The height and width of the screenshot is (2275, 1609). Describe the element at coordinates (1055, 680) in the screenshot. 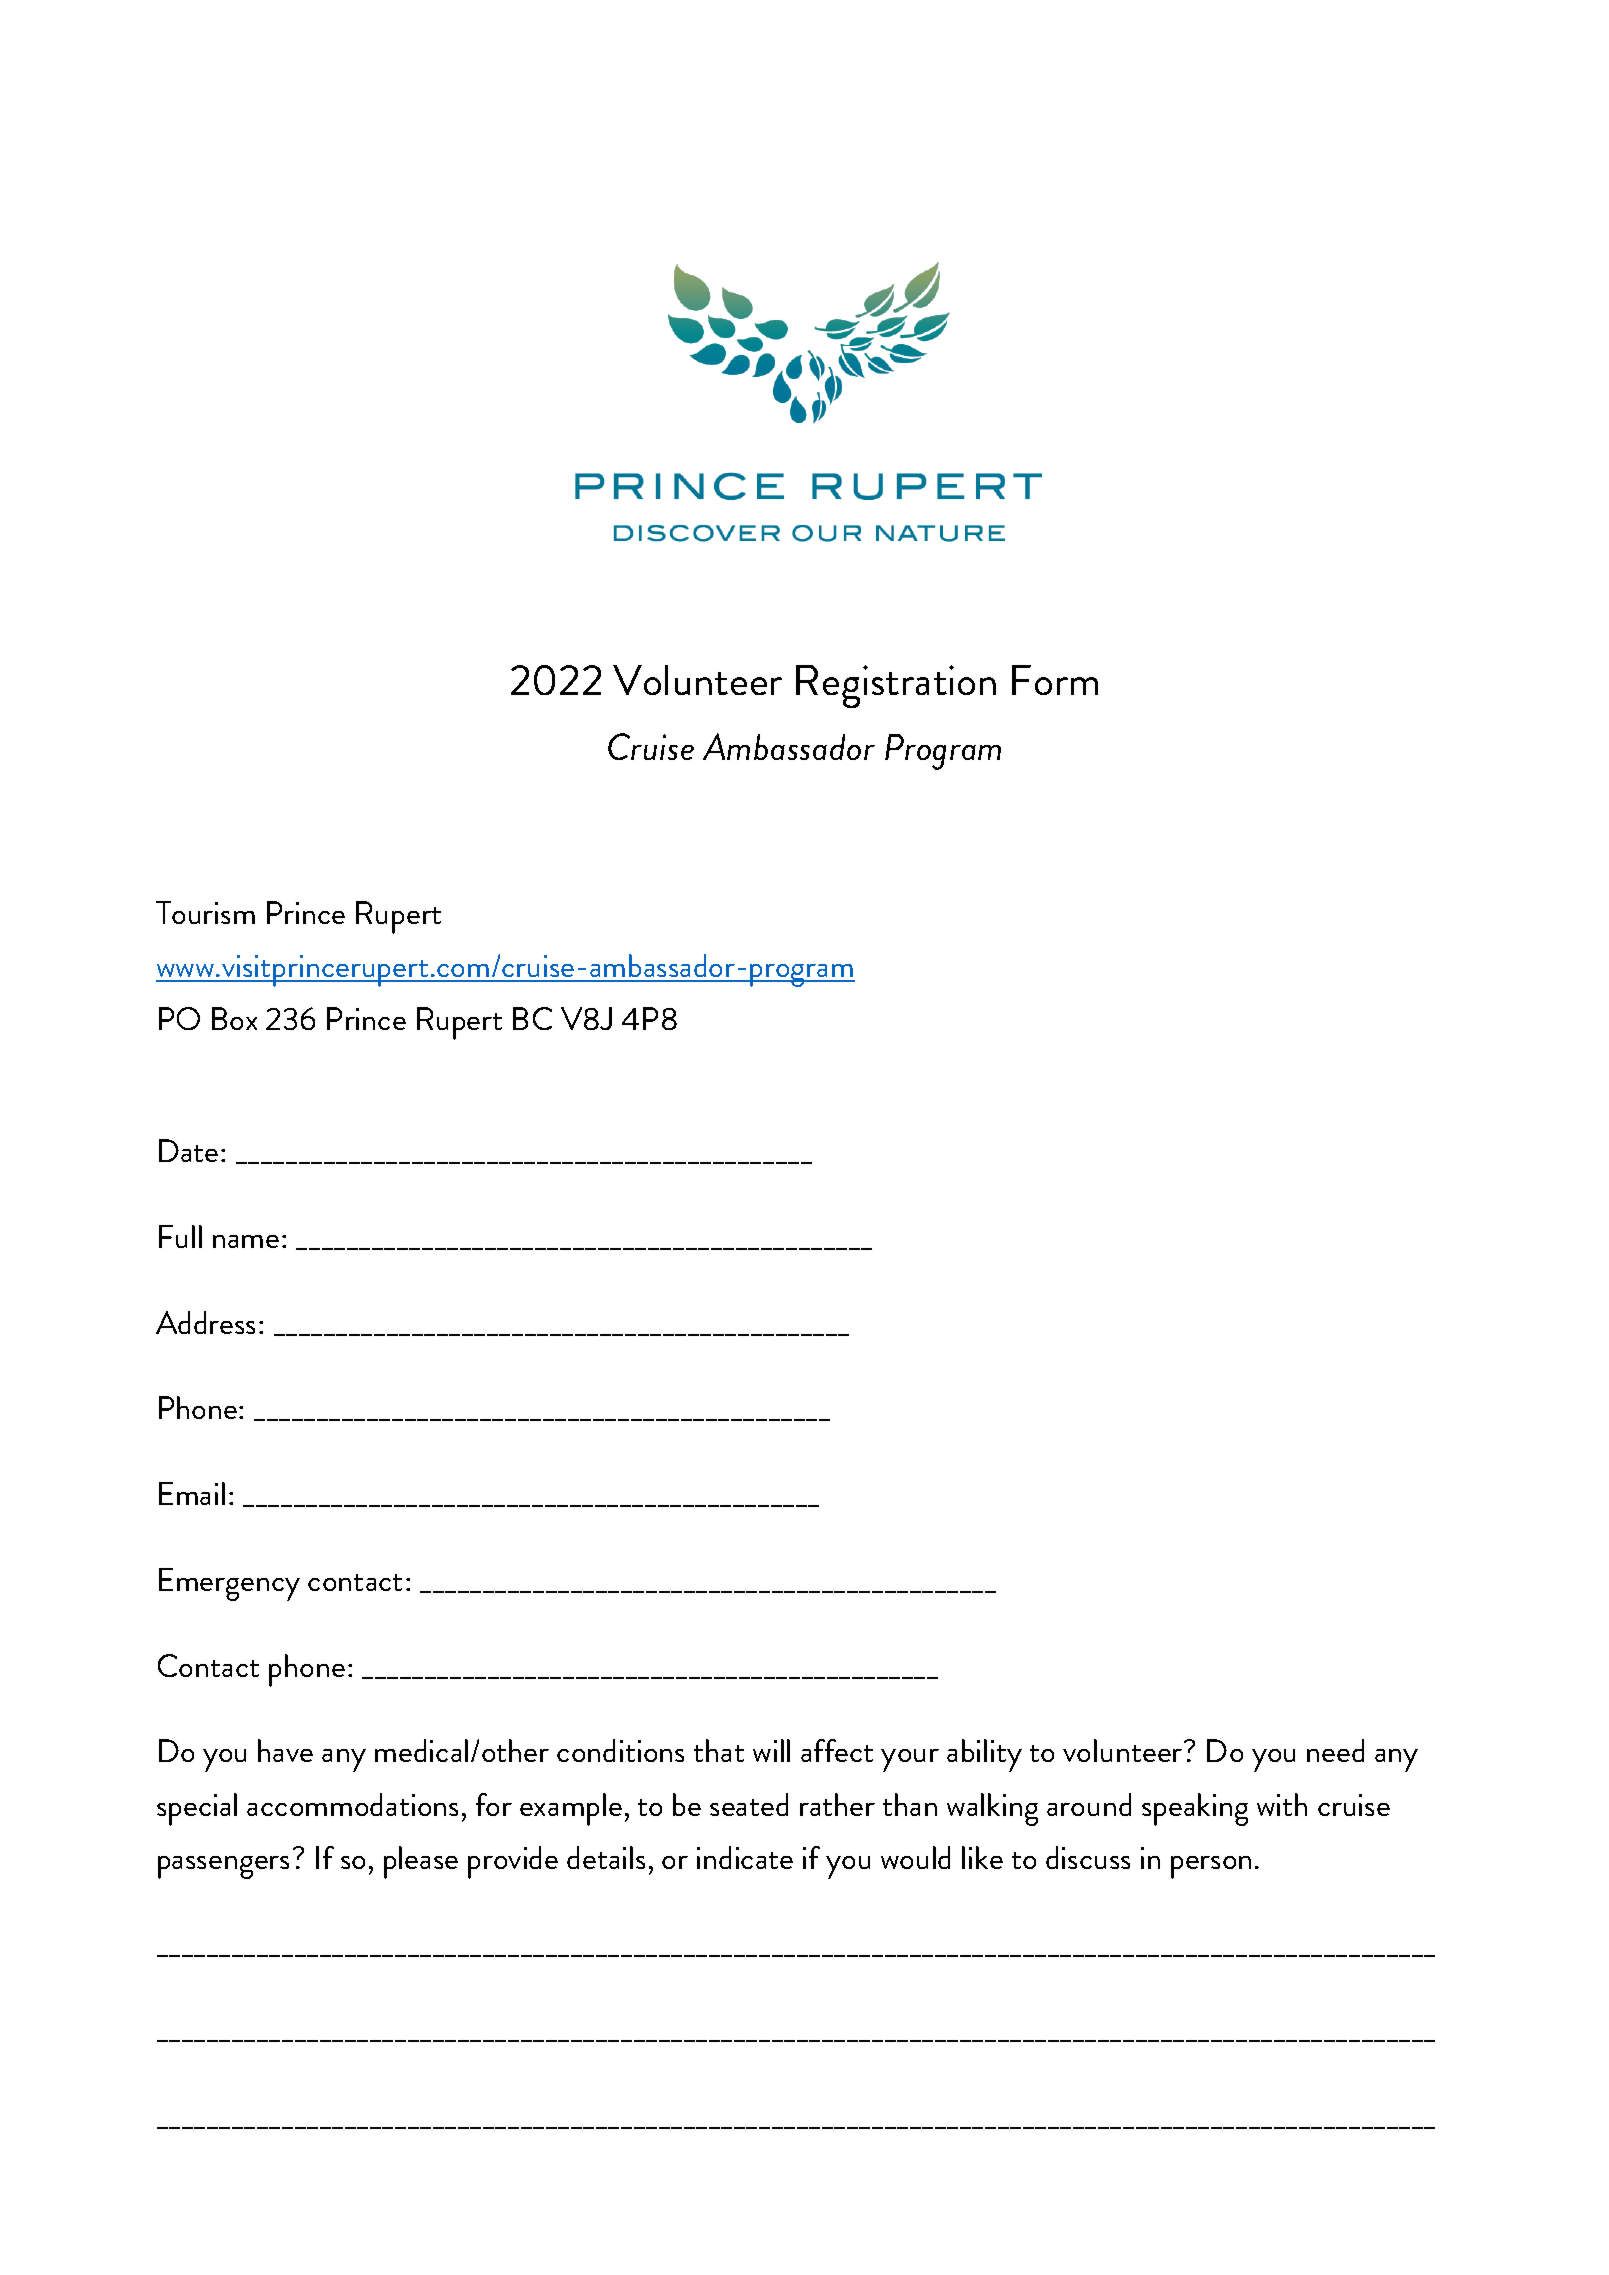

I see `Form` at that location.
